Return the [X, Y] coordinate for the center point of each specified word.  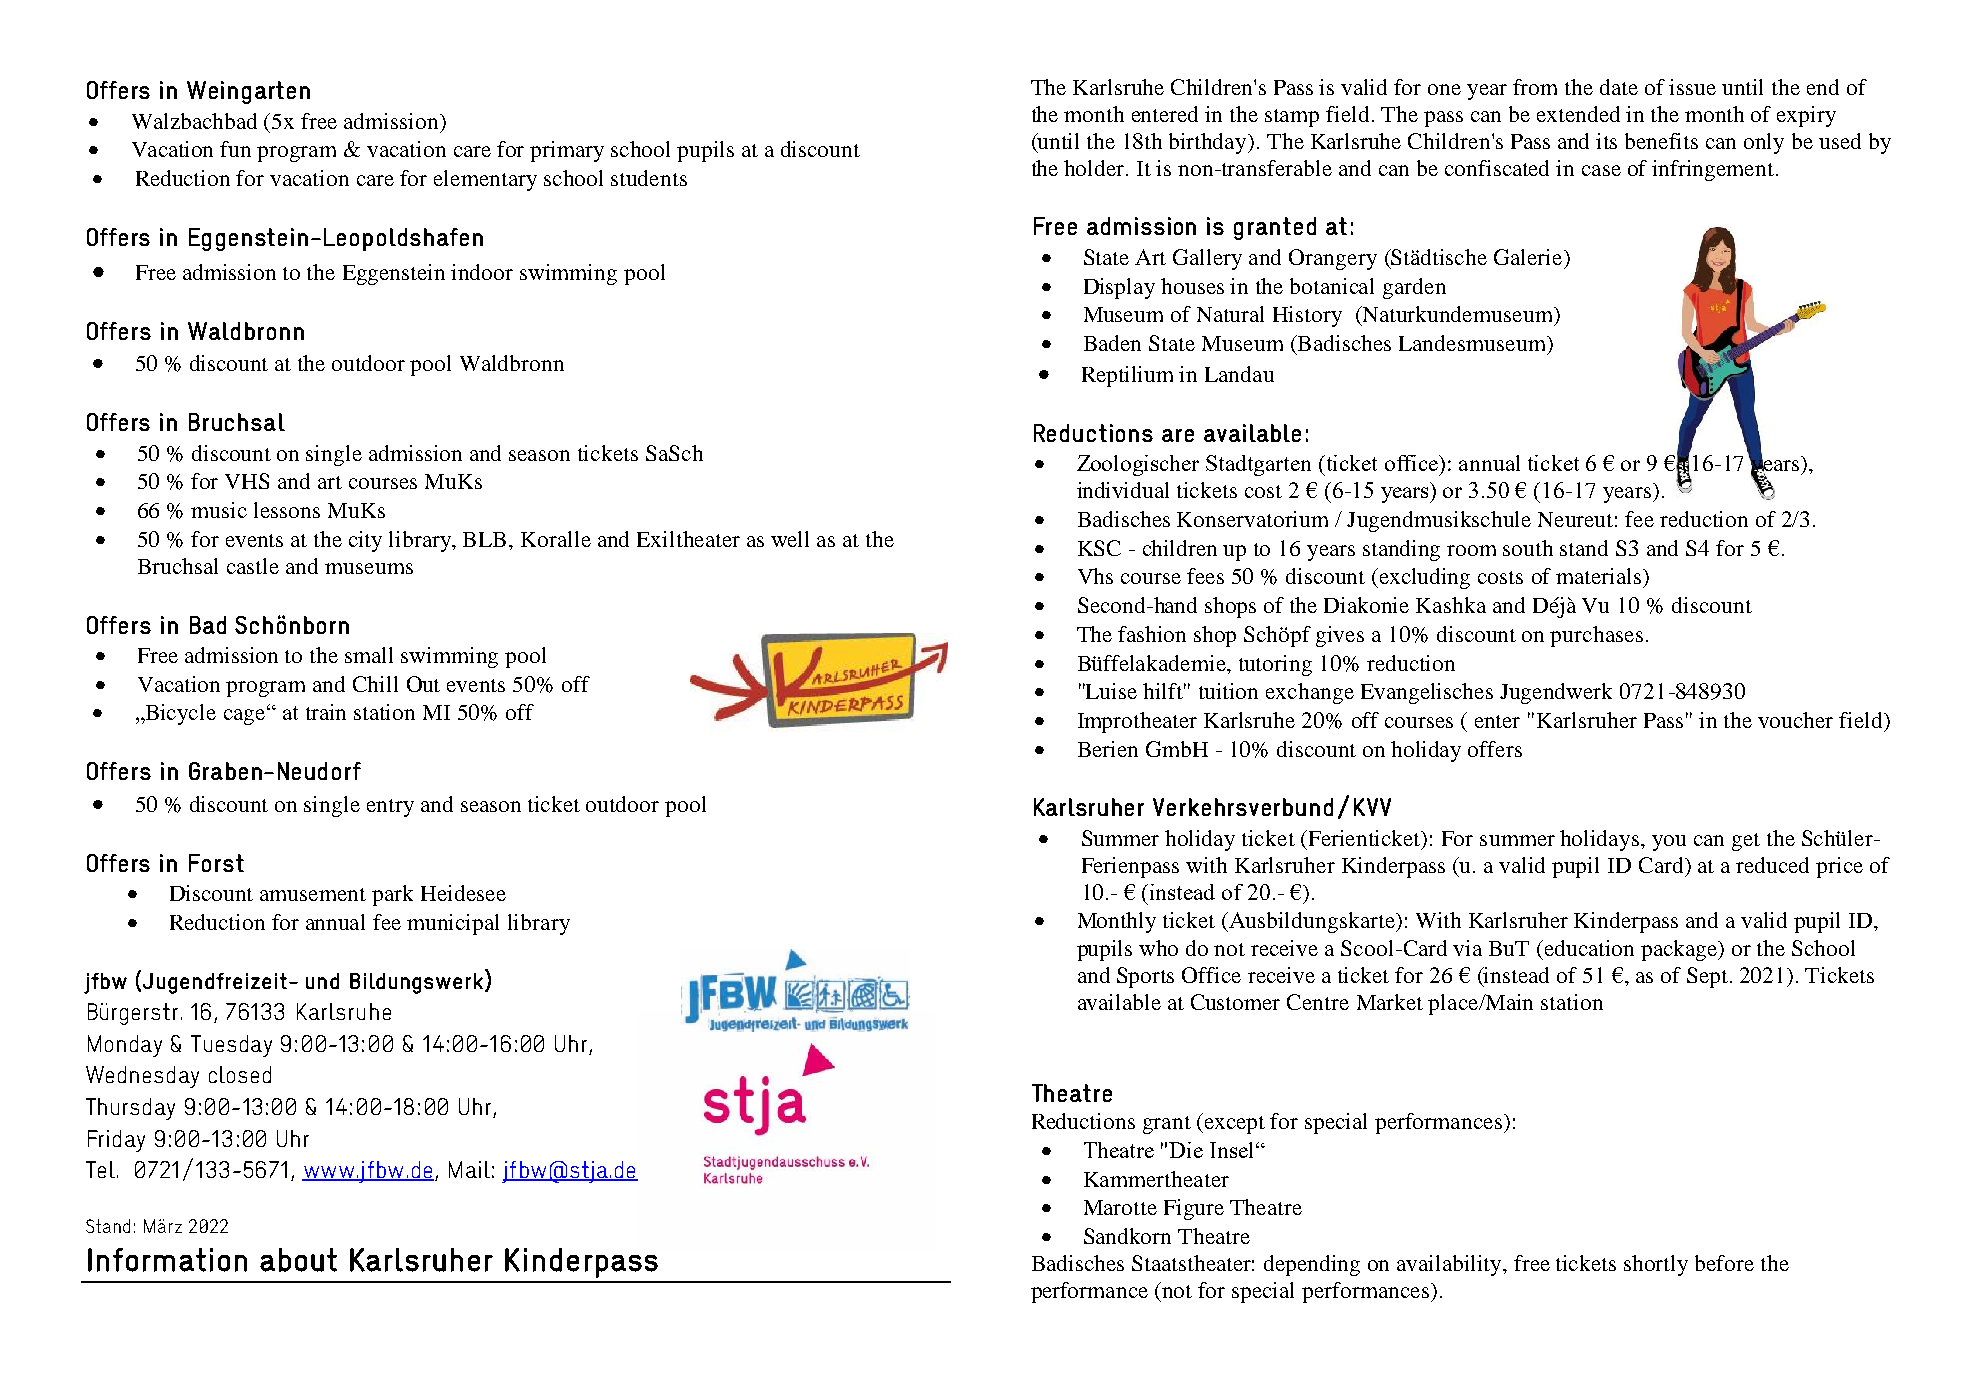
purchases [1596, 636]
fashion [1152, 634]
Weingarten [248, 92]
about [298, 1260]
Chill [375, 684]
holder [1095, 168]
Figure [1194, 1209]
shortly [1656, 1265]
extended [1578, 114]
